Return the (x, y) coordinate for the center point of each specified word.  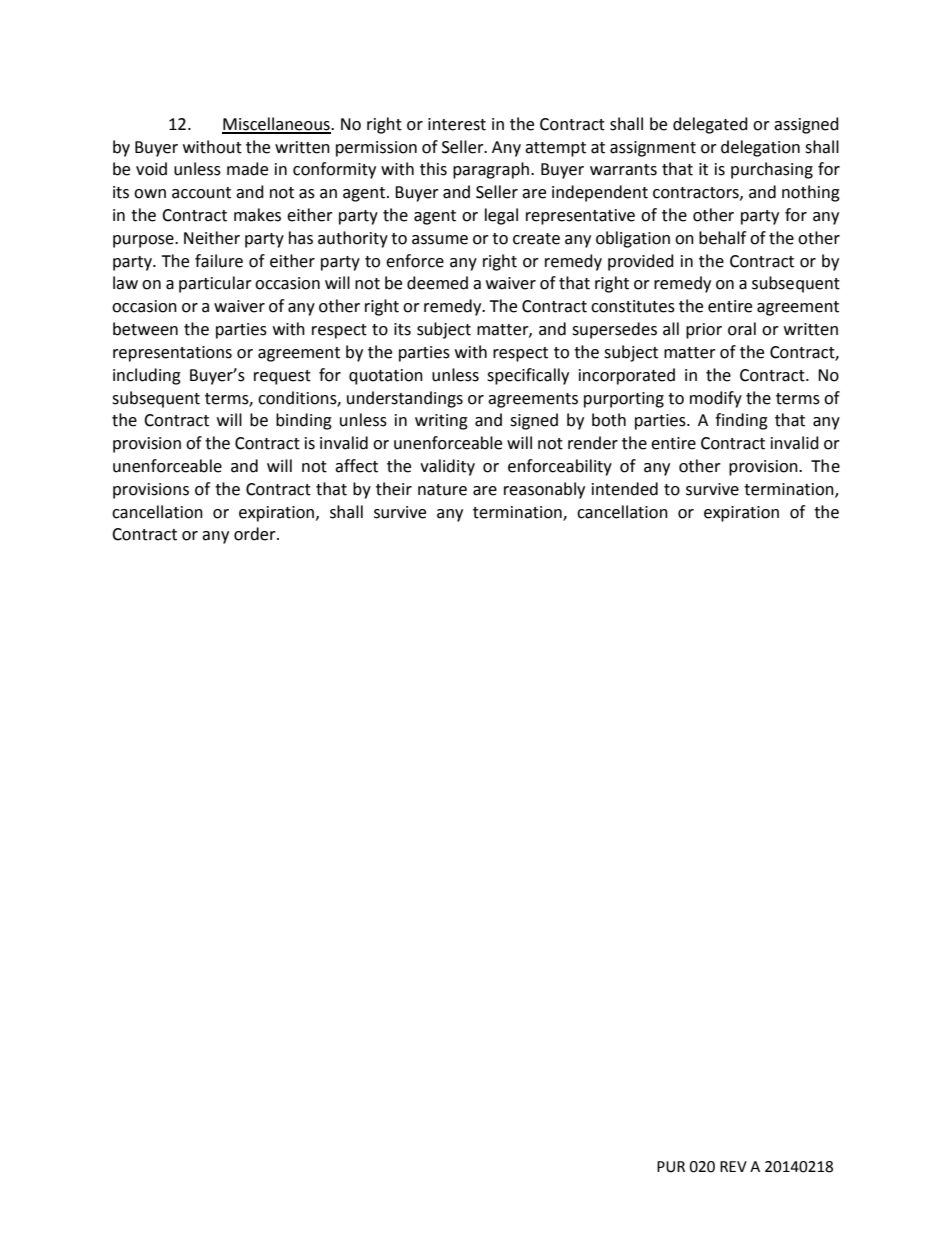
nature (442, 490)
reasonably (544, 490)
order (256, 534)
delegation (760, 148)
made (247, 169)
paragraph (492, 170)
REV (733, 1166)
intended (625, 489)
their (394, 489)
